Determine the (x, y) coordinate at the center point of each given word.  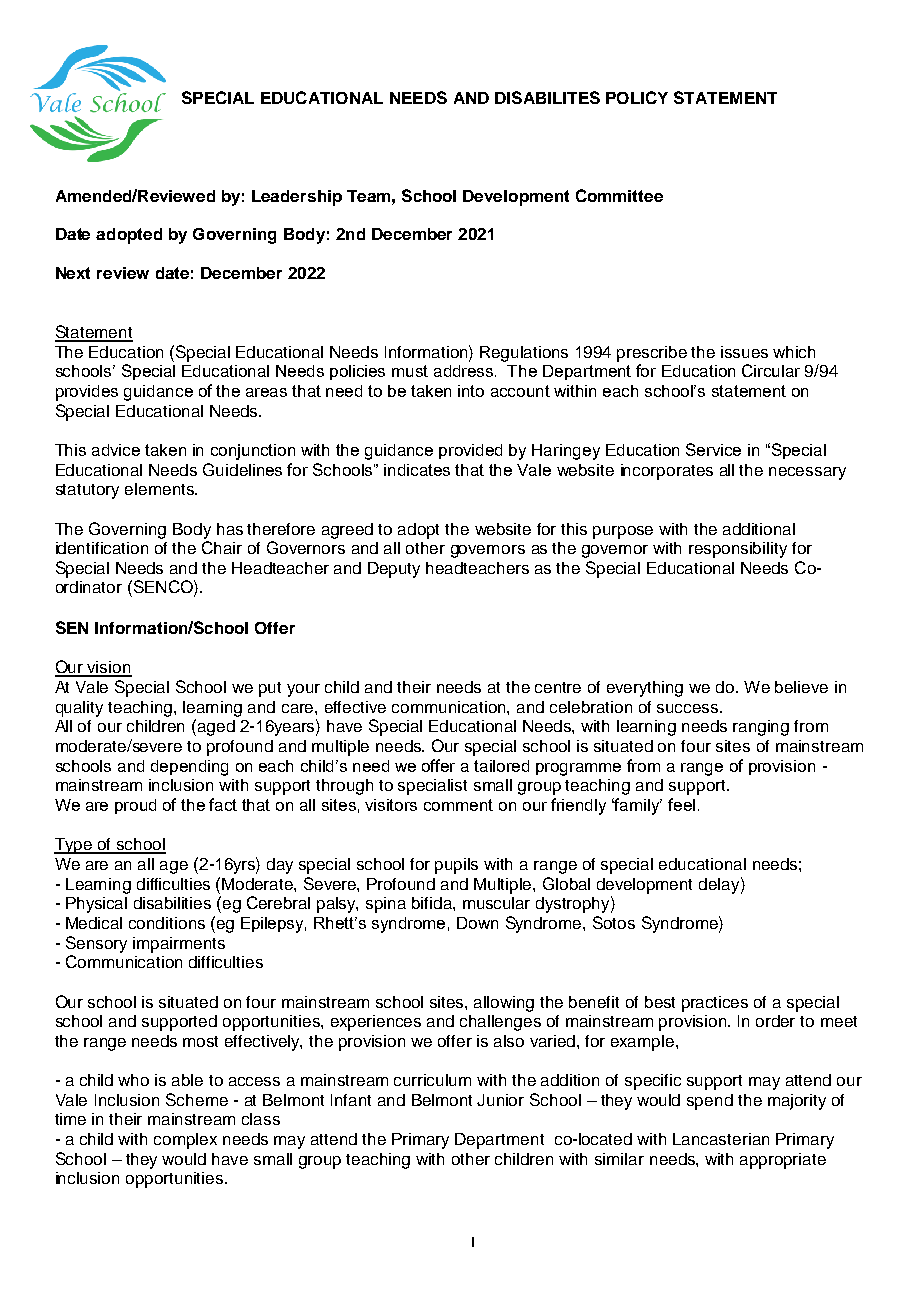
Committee (619, 195)
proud (135, 806)
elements (160, 489)
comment (458, 805)
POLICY (637, 97)
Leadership (297, 198)
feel (681, 804)
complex (185, 1141)
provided (470, 451)
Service (713, 449)
